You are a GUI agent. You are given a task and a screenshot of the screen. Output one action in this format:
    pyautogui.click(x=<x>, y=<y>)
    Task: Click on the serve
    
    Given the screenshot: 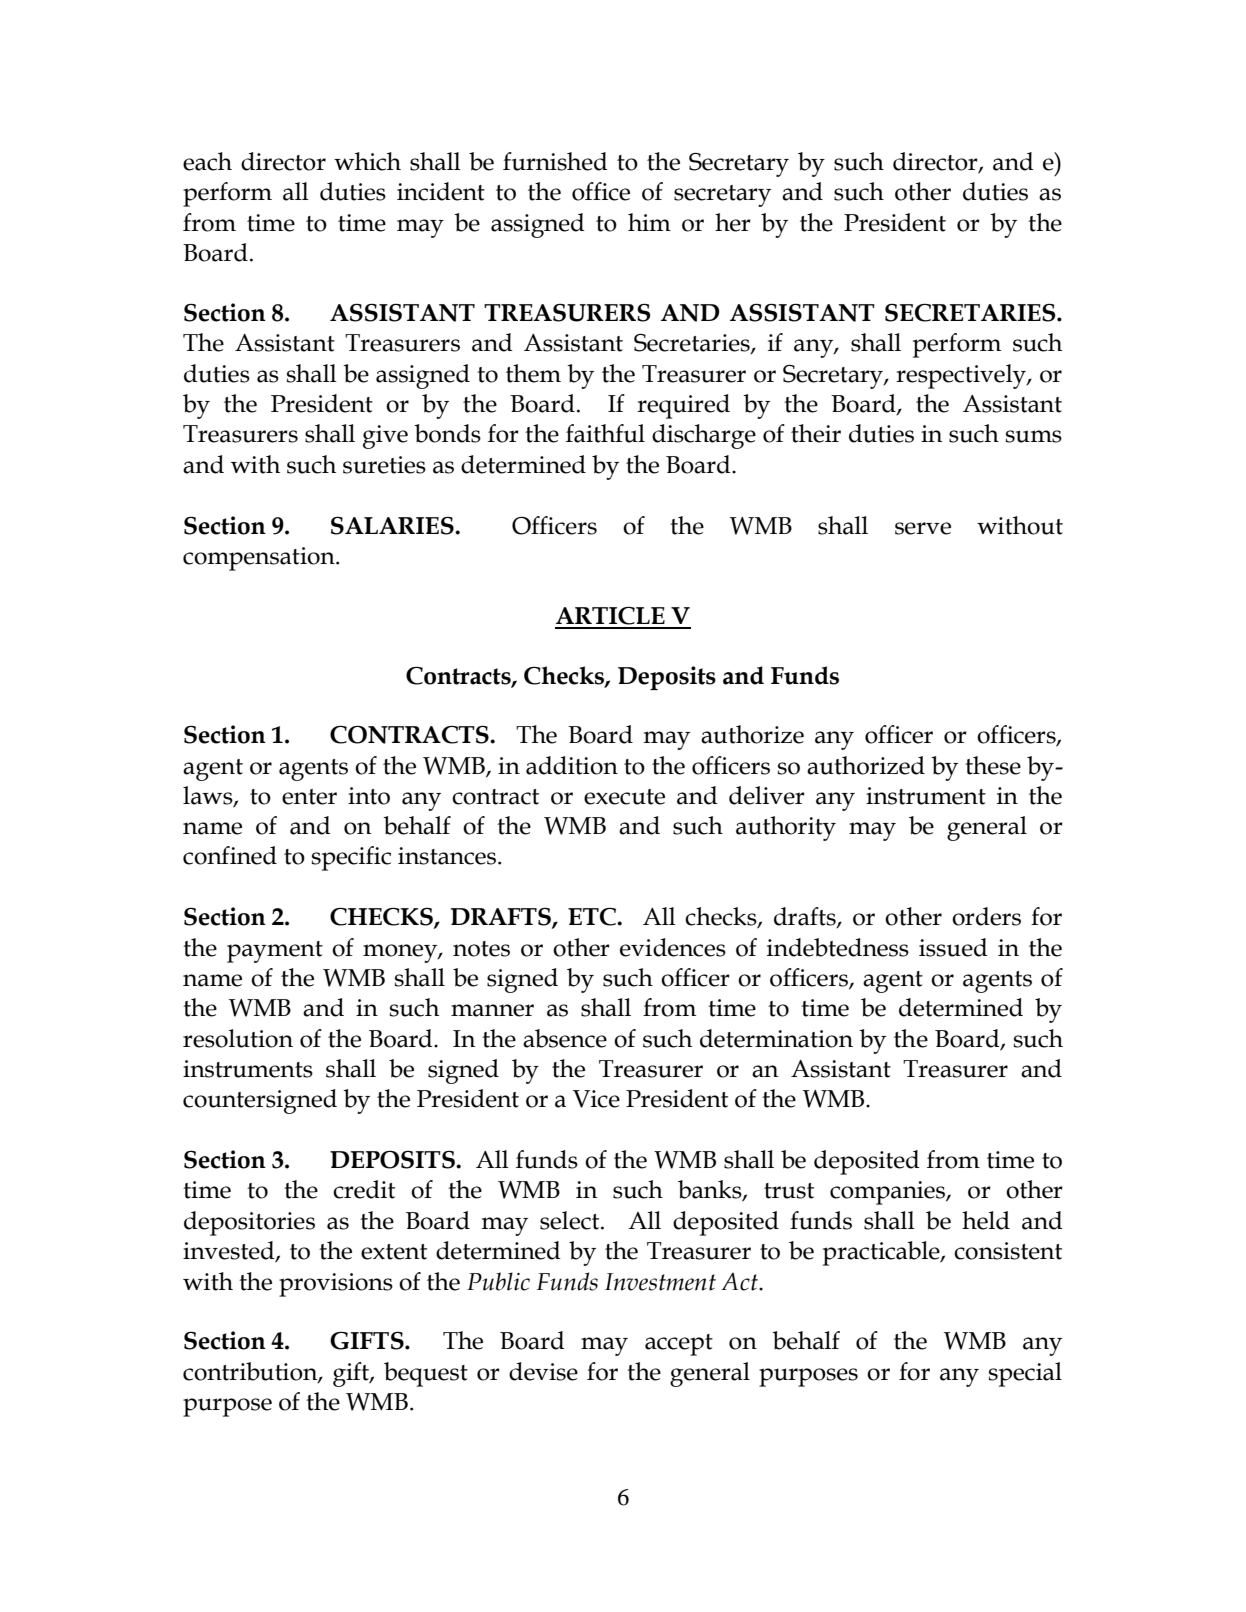 What is the action you would take?
    pyautogui.click(x=923, y=528)
